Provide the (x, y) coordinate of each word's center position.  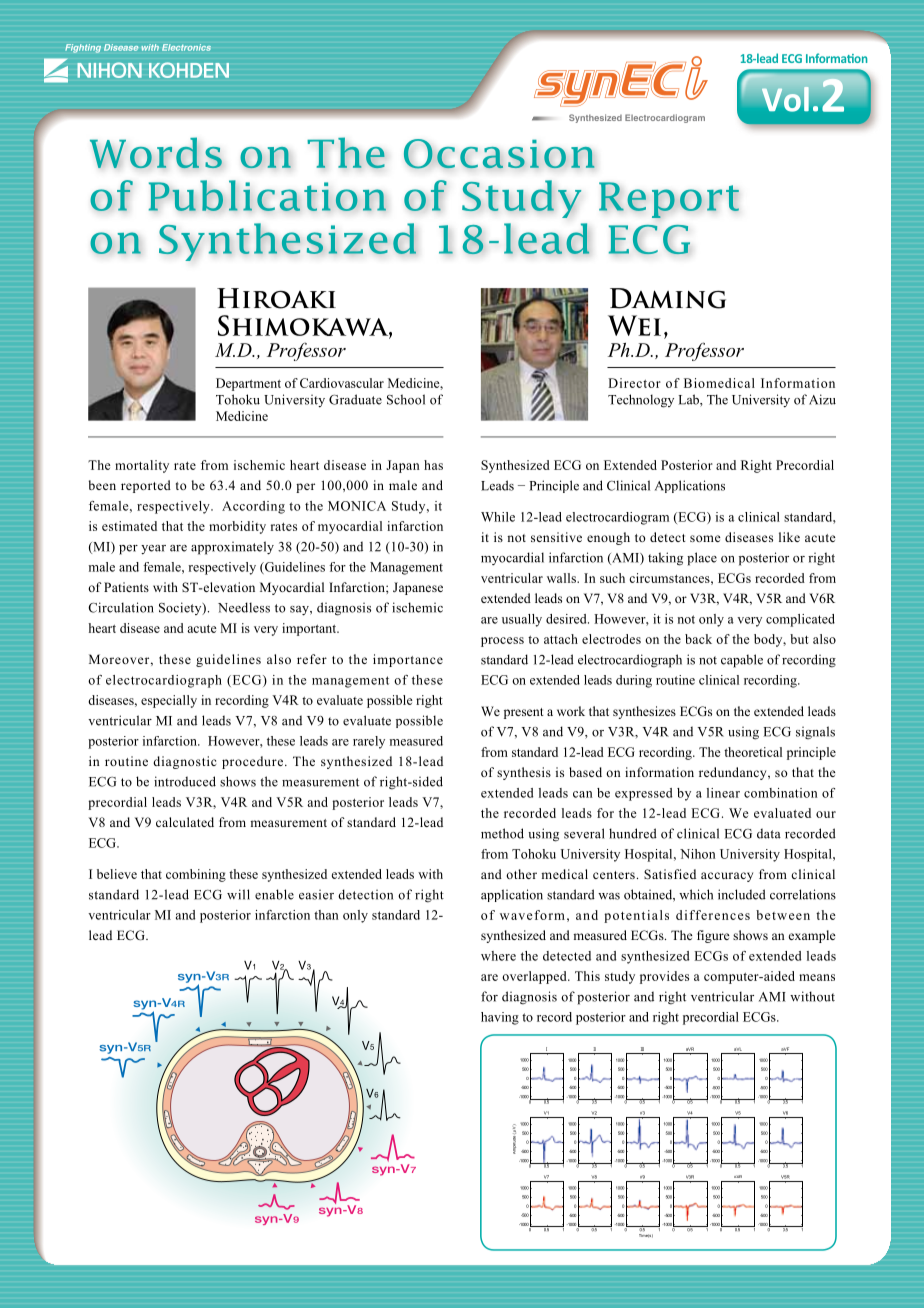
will (238, 894)
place (702, 559)
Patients (126, 587)
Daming (668, 298)
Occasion (499, 154)
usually (522, 620)
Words (156, 153)
